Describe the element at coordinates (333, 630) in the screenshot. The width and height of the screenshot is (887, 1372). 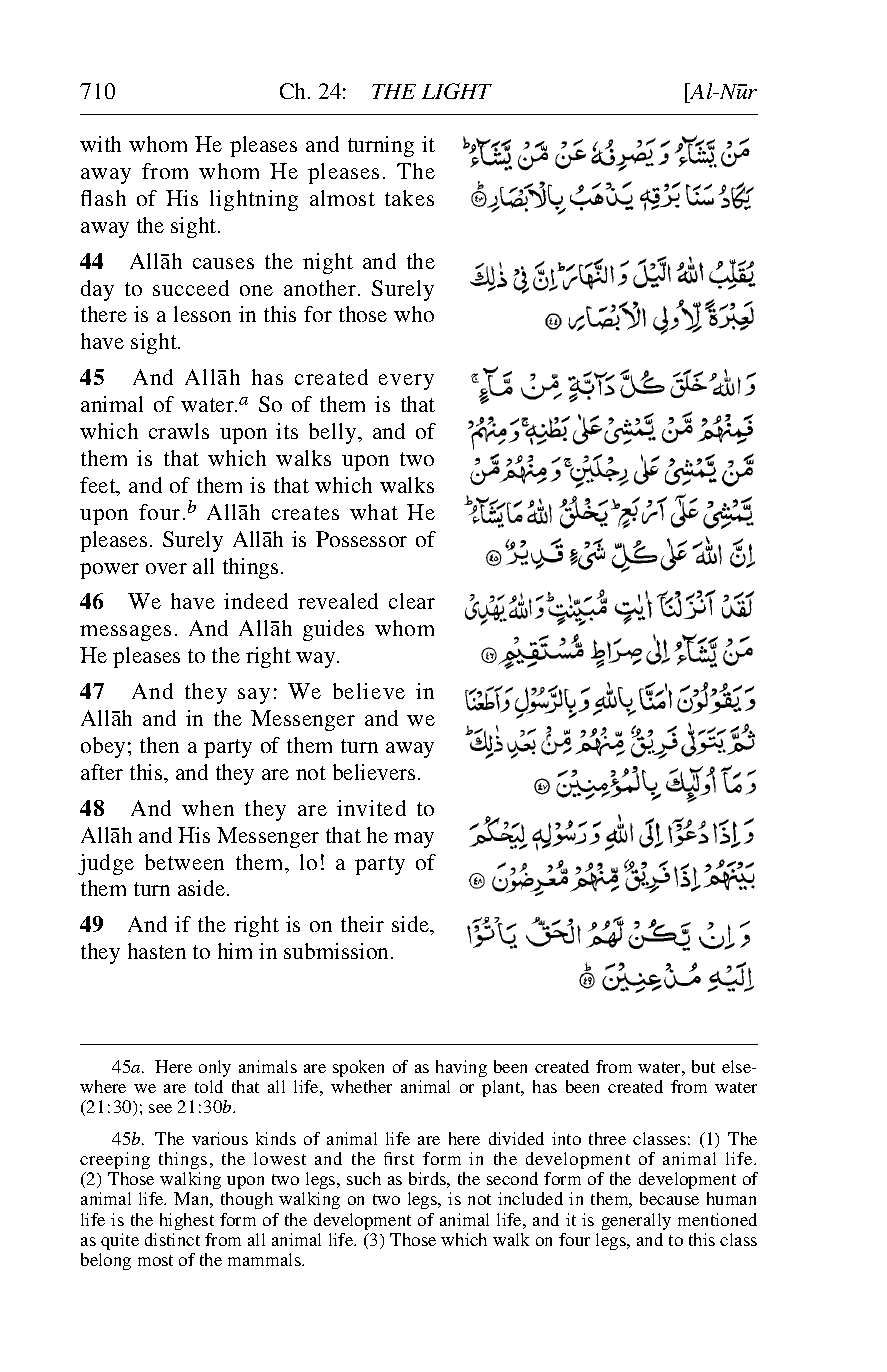
I see `guides` at that location.
